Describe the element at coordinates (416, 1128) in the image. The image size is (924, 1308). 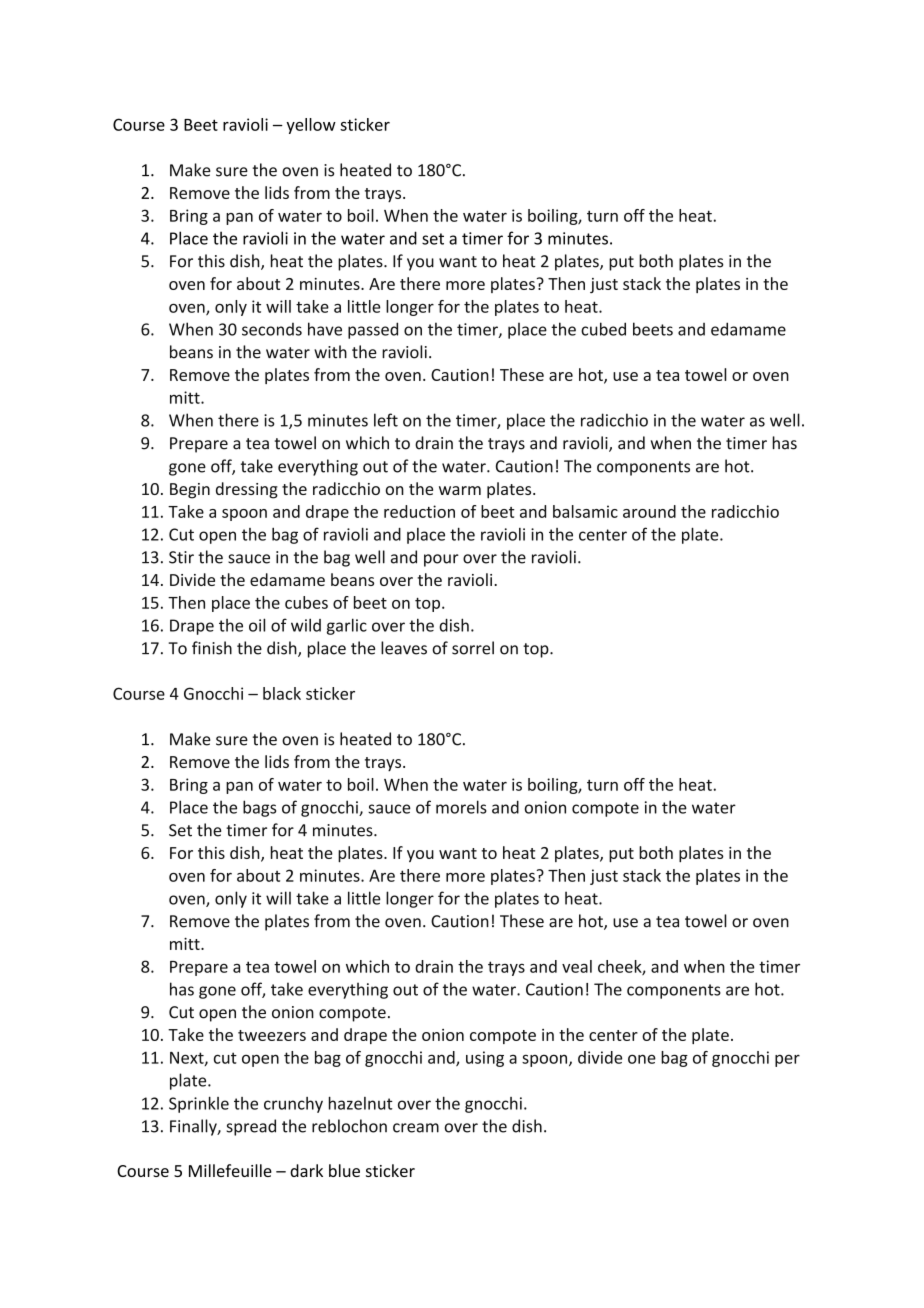
I see `cream` at that location.
